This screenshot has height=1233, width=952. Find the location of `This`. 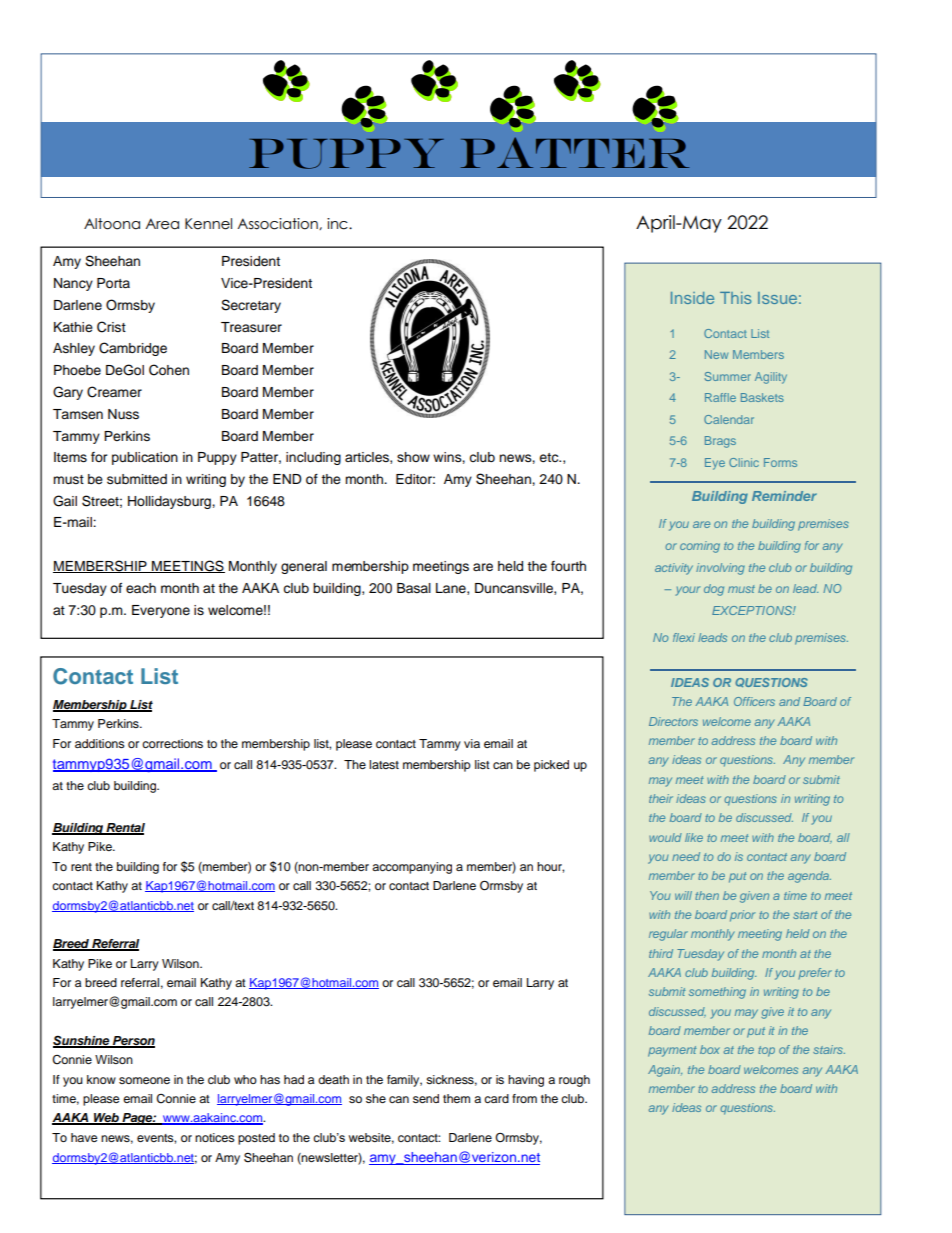

This is located at coordinates (736, 298).
